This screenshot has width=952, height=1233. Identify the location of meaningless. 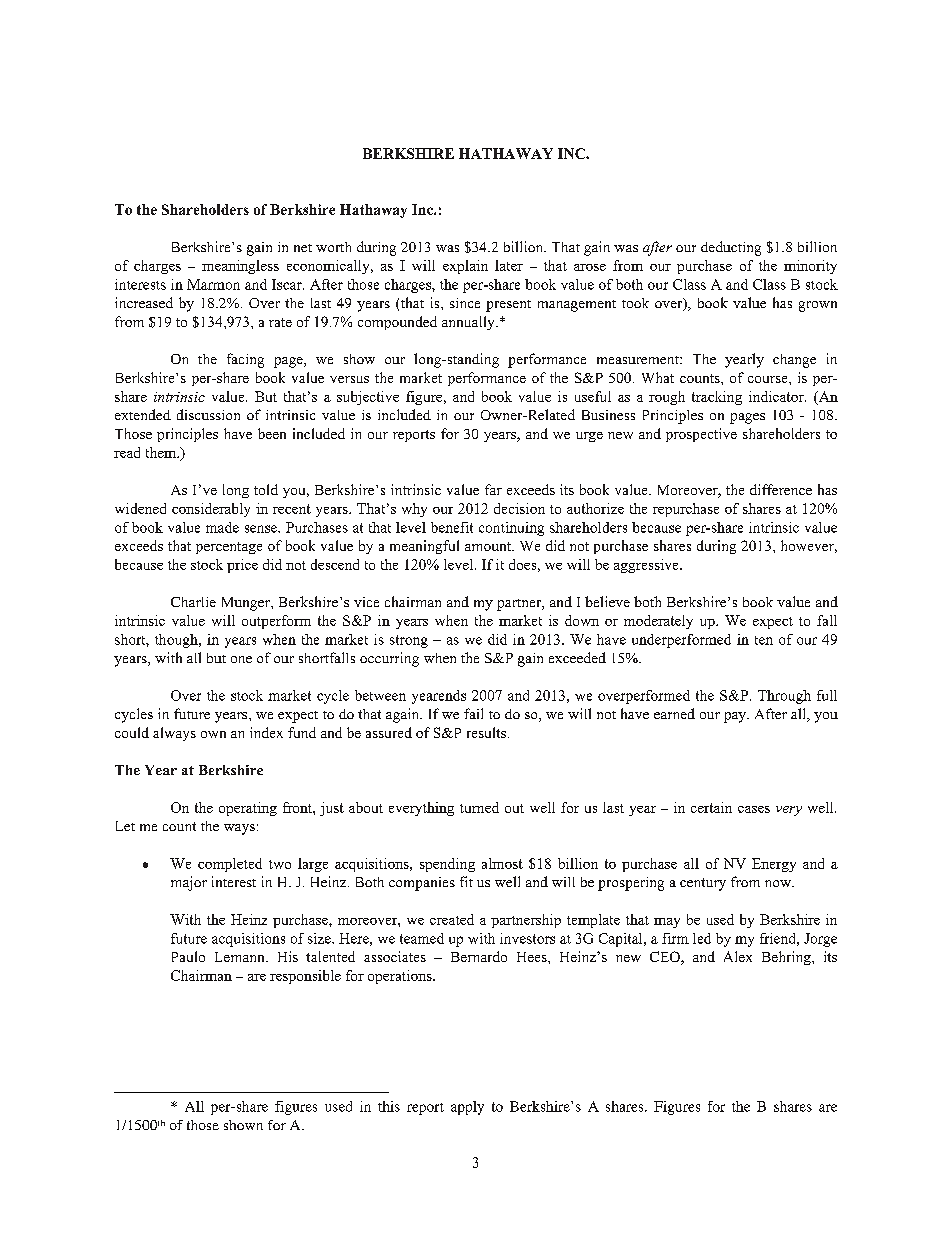
(240, 267).
